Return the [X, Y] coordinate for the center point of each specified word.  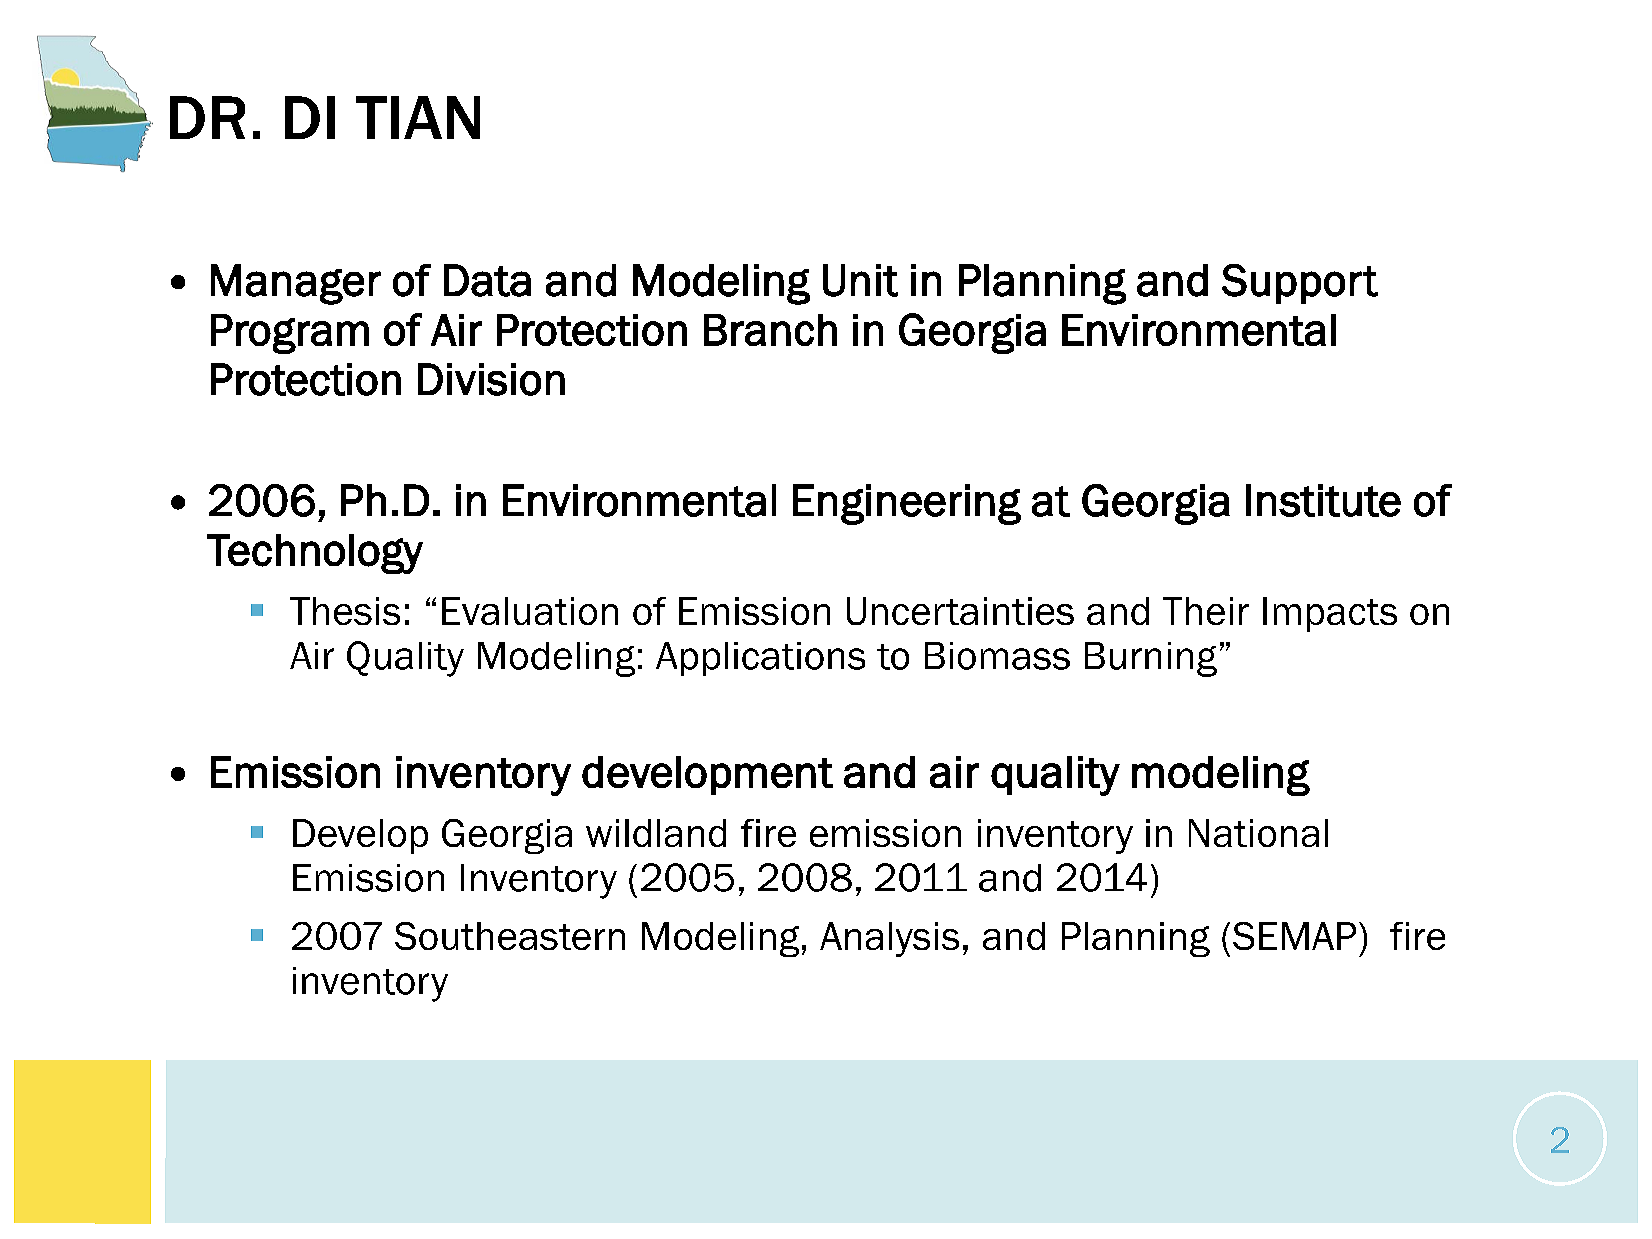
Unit [860, 280]
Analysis [889, 939]
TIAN [418, 117]
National [1258, 833]
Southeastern [510, 936]
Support [1300, 284]
